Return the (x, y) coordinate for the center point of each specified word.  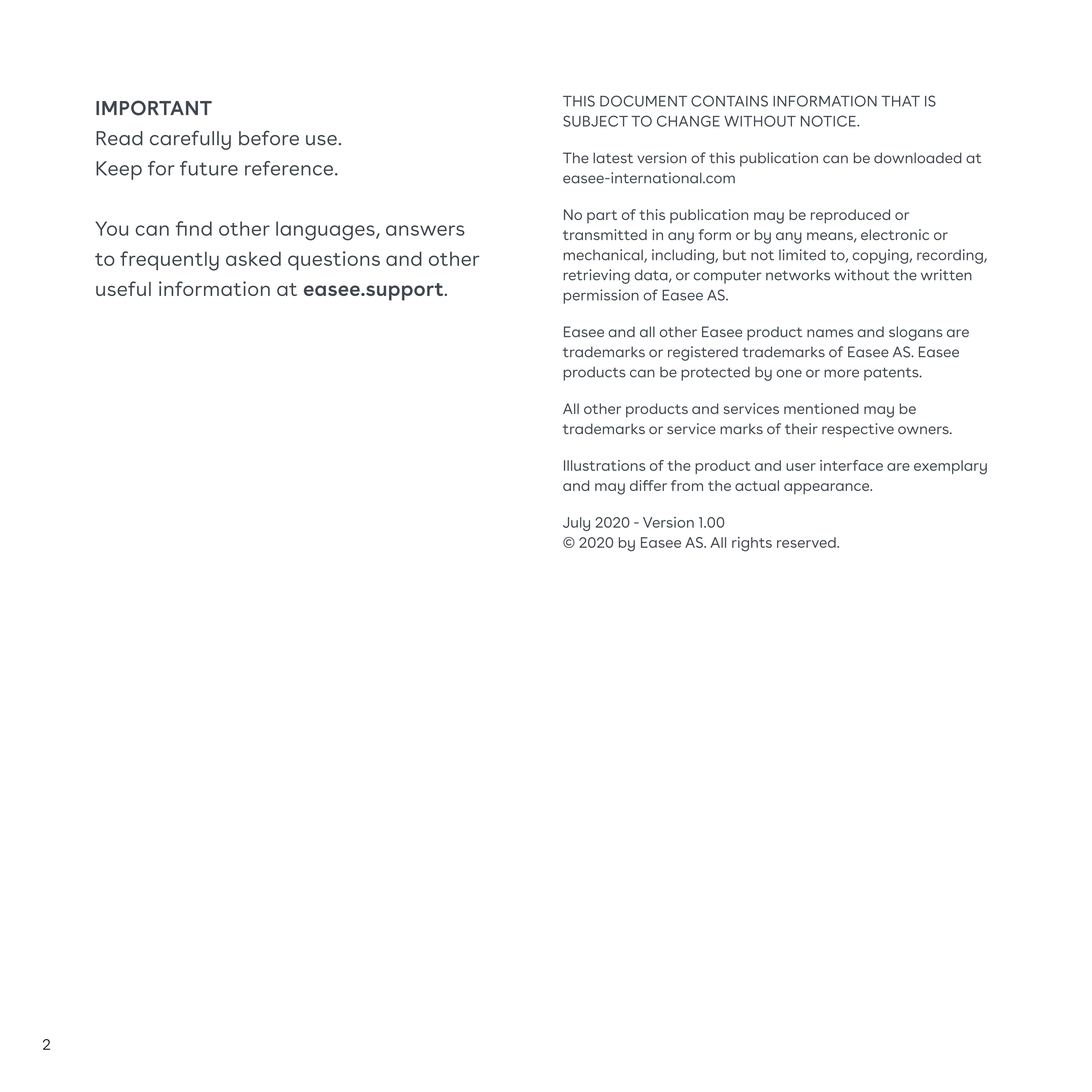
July (576, 524)
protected (715, 374)
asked (253, 259)
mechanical (604, 256)
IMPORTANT (154, 108)
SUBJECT (595, 121)
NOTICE (829, 121)
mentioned (821, 408)
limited (802, 255)
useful (123, 288)
